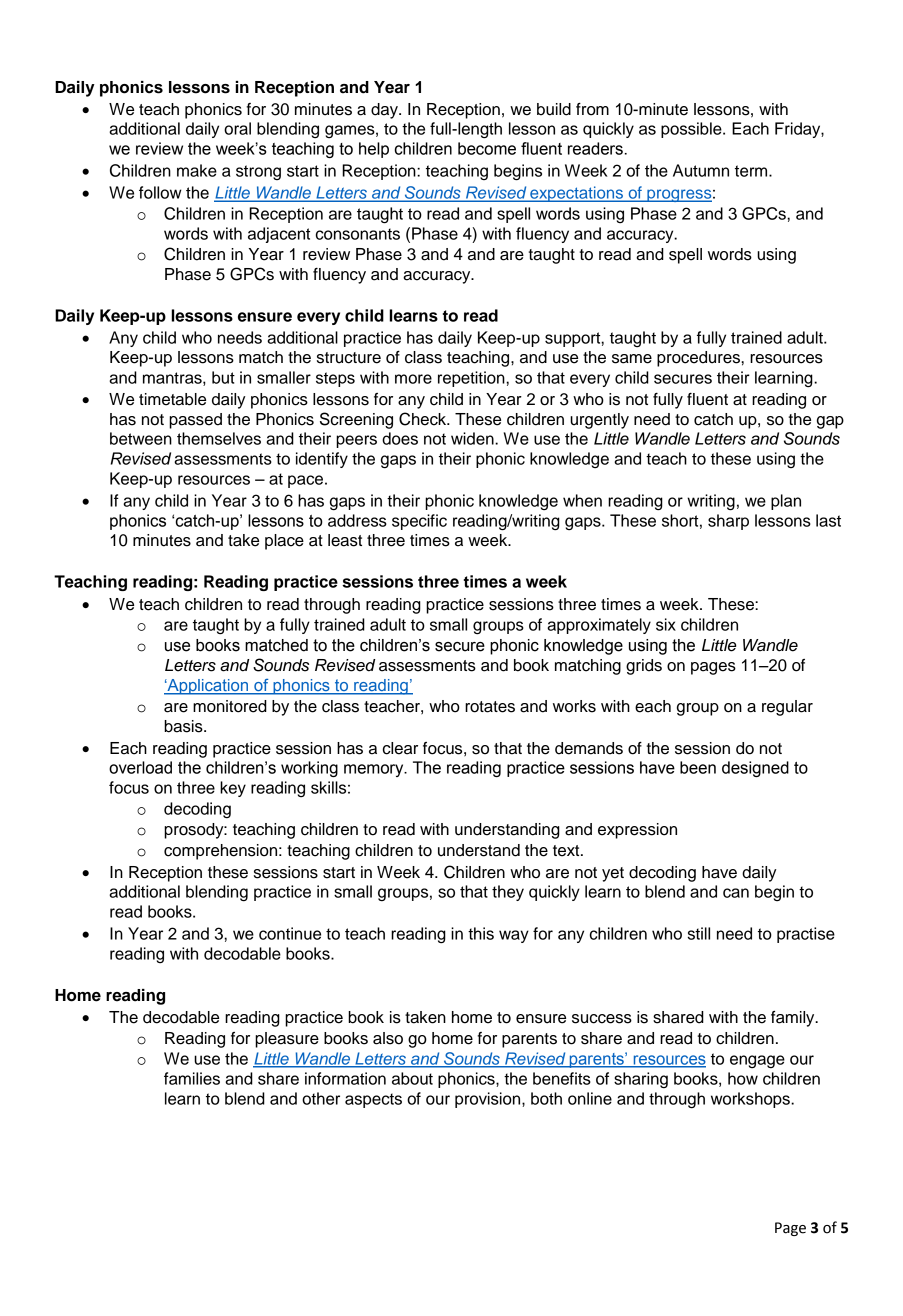 The width and height of the screenshot is (903, 1316). I want to click on provision, so click(489, 1100).
